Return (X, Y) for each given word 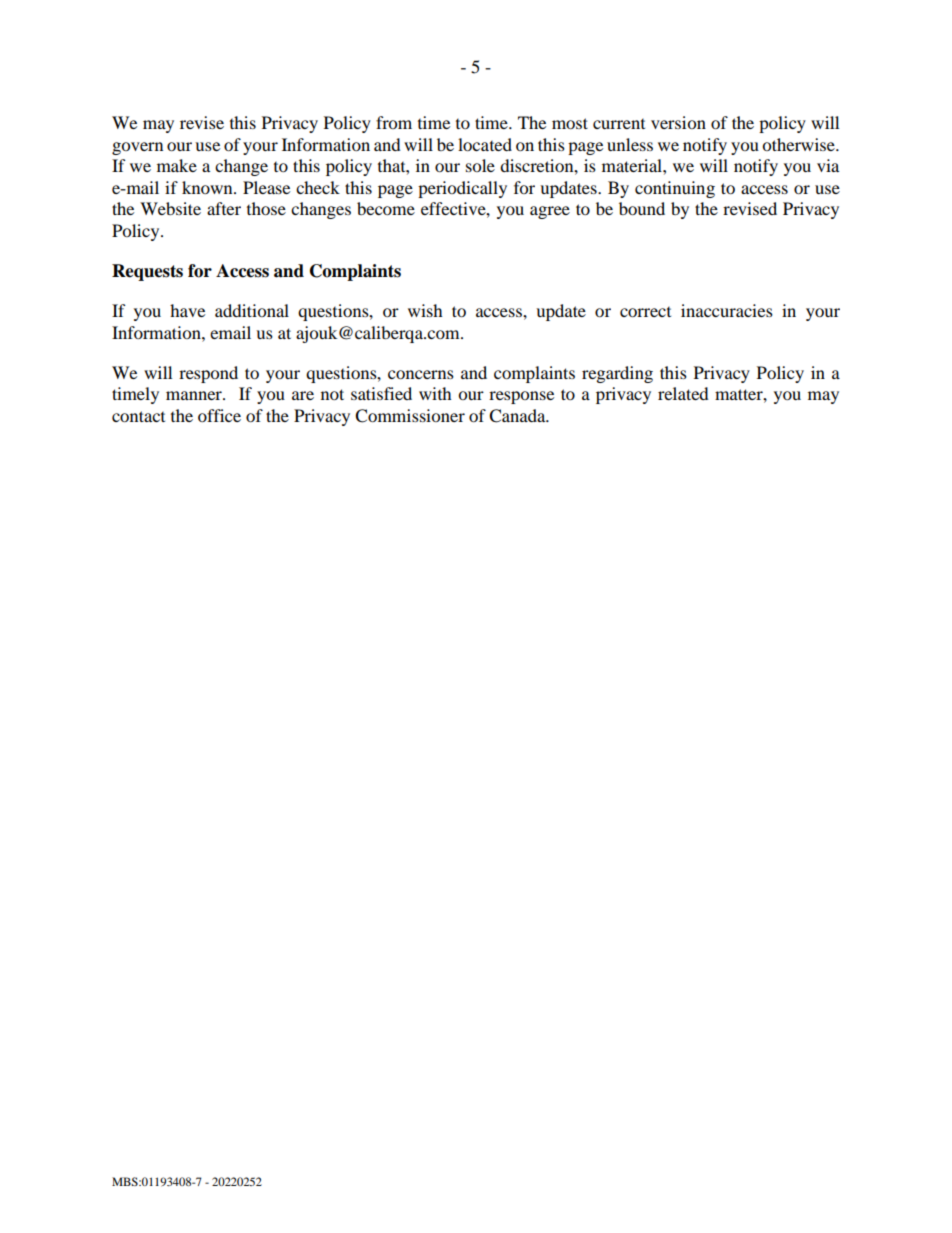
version (678, 122)
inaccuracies (727, 310)
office (219, 415)
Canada (518, 416)
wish (425, 310)
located (485, 144)
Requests (147, 272)
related (683, 393)
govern (137, 148)
